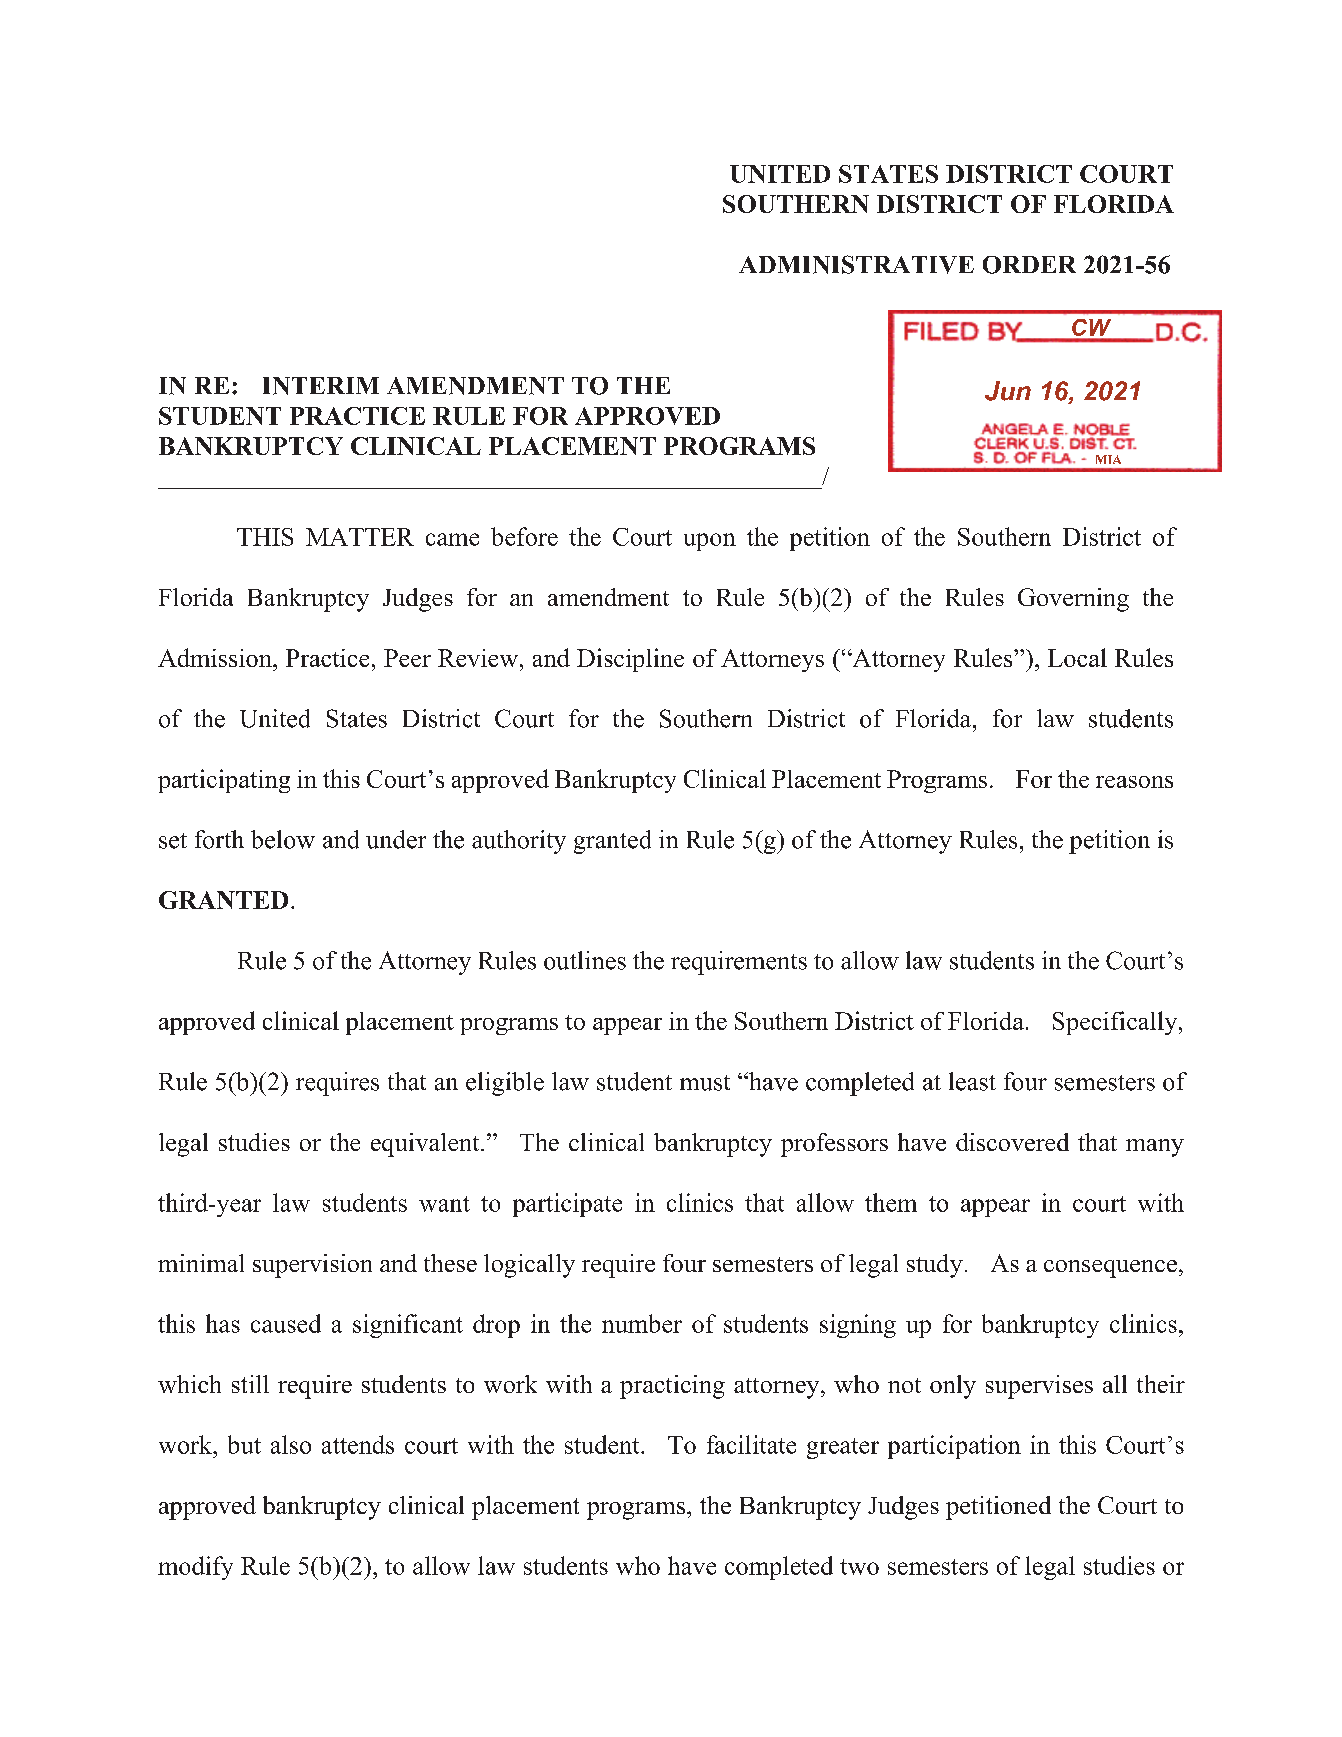 The image size is (1342, 1737). What do you see at coordinates (216, 657) in the document?
I see `Admission` at bounding box center [216, 657].
